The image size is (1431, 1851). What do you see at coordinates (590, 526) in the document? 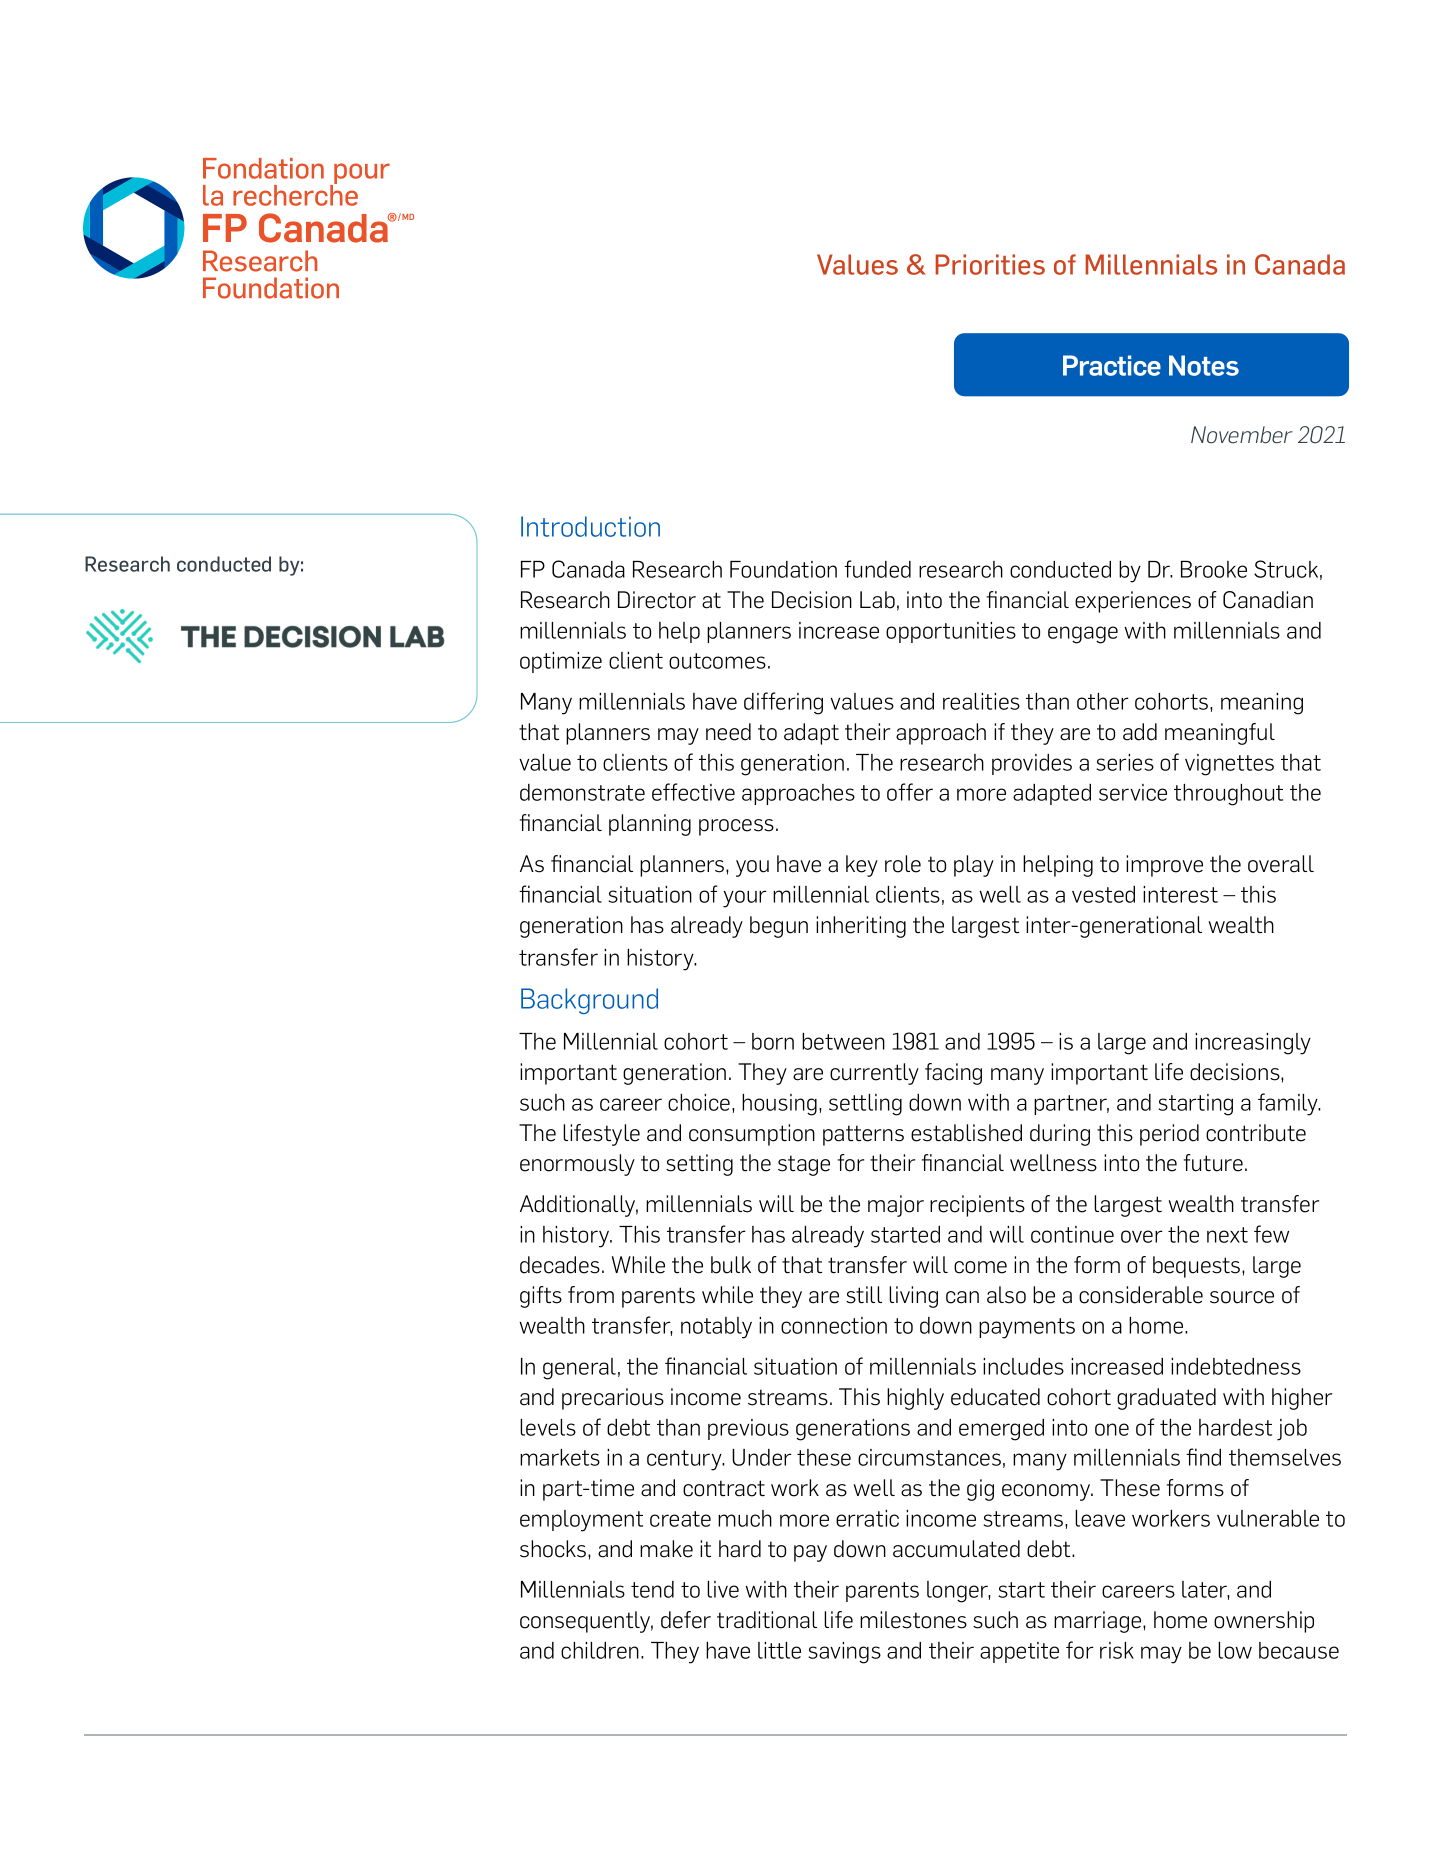
I see `Introduction` at bounding box center [590, 526].
